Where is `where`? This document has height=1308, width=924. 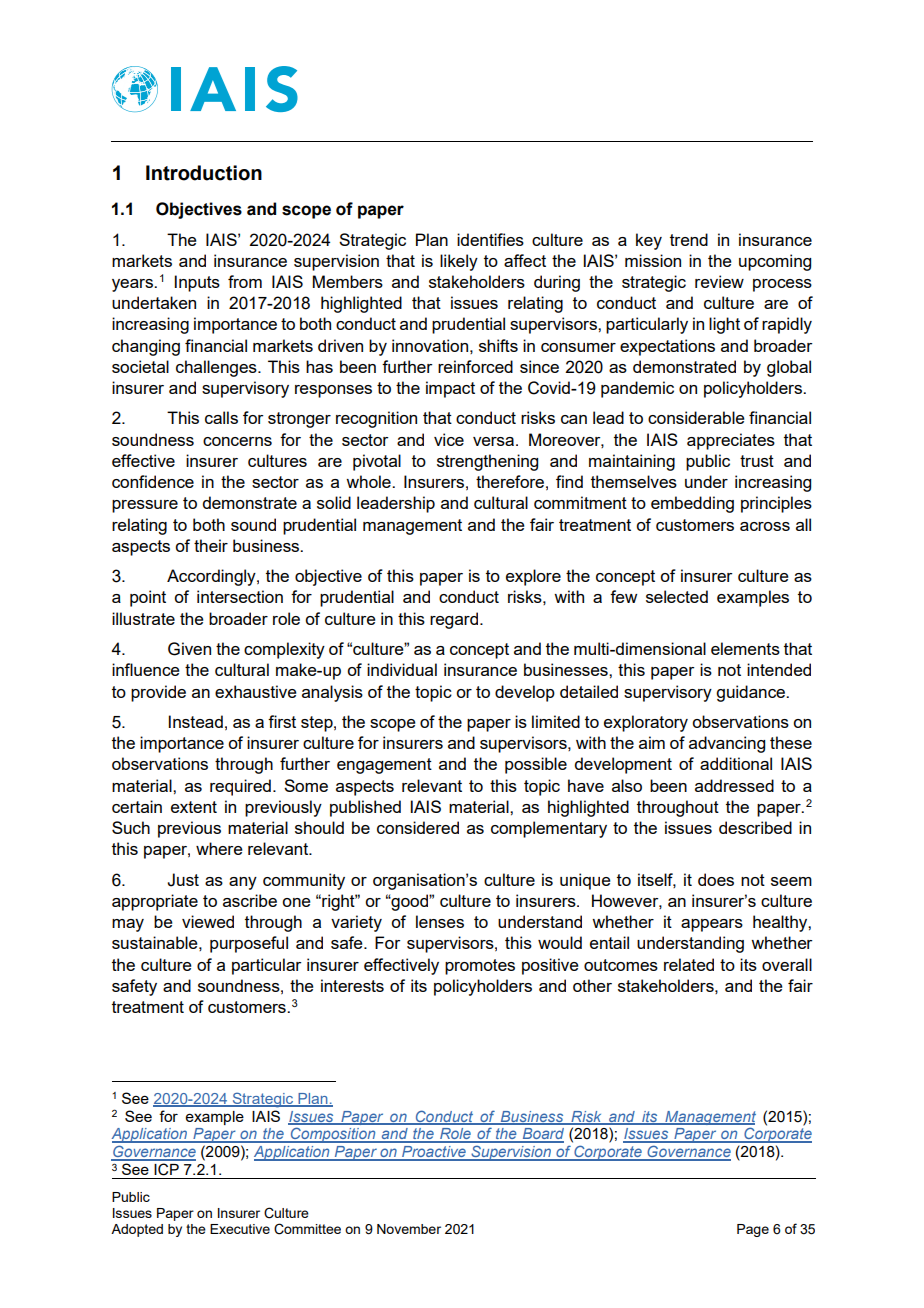
where is located at coordinates (219, 848).
